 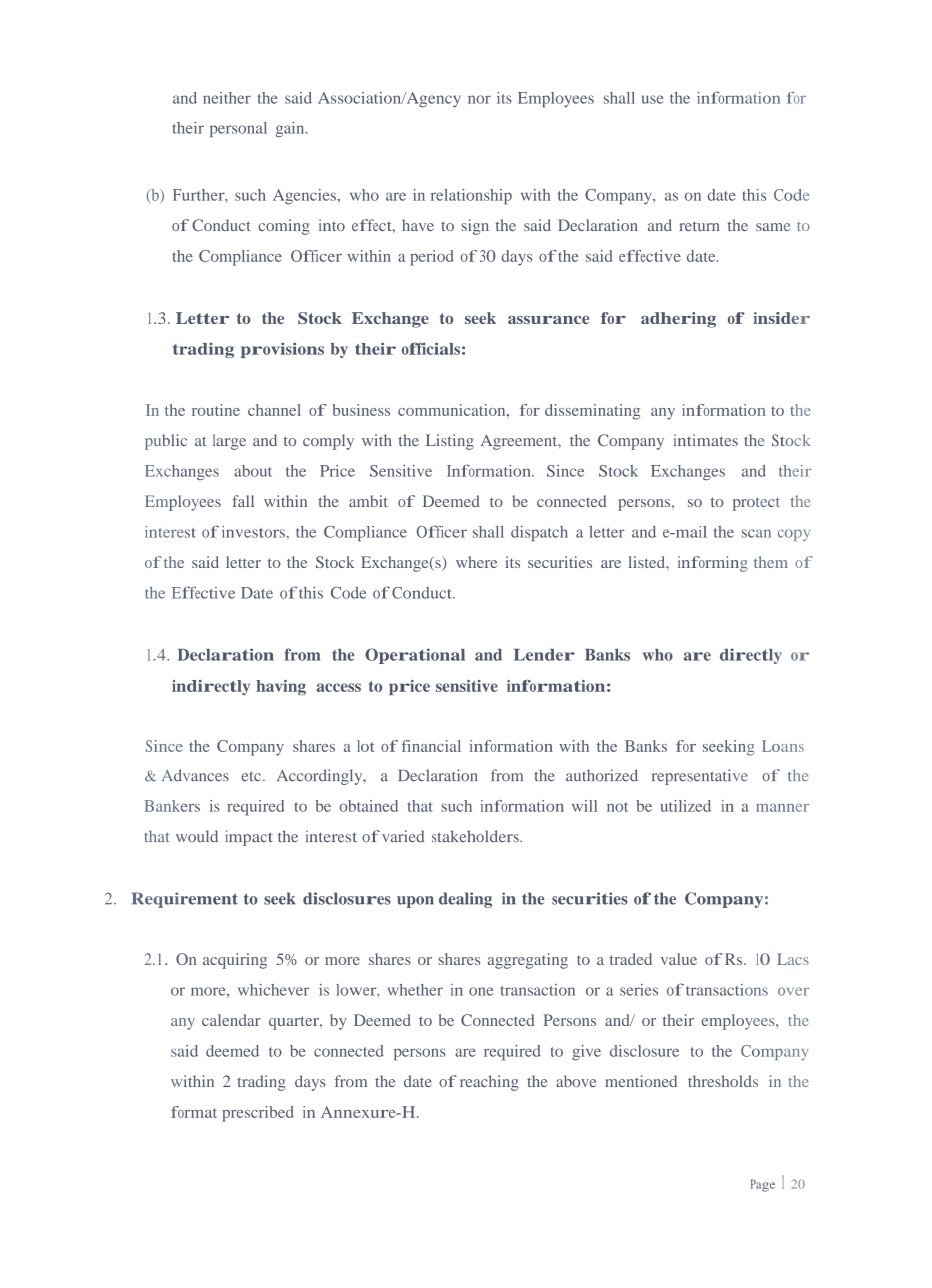 I want to click on above, so click(x=576, y=1081).
